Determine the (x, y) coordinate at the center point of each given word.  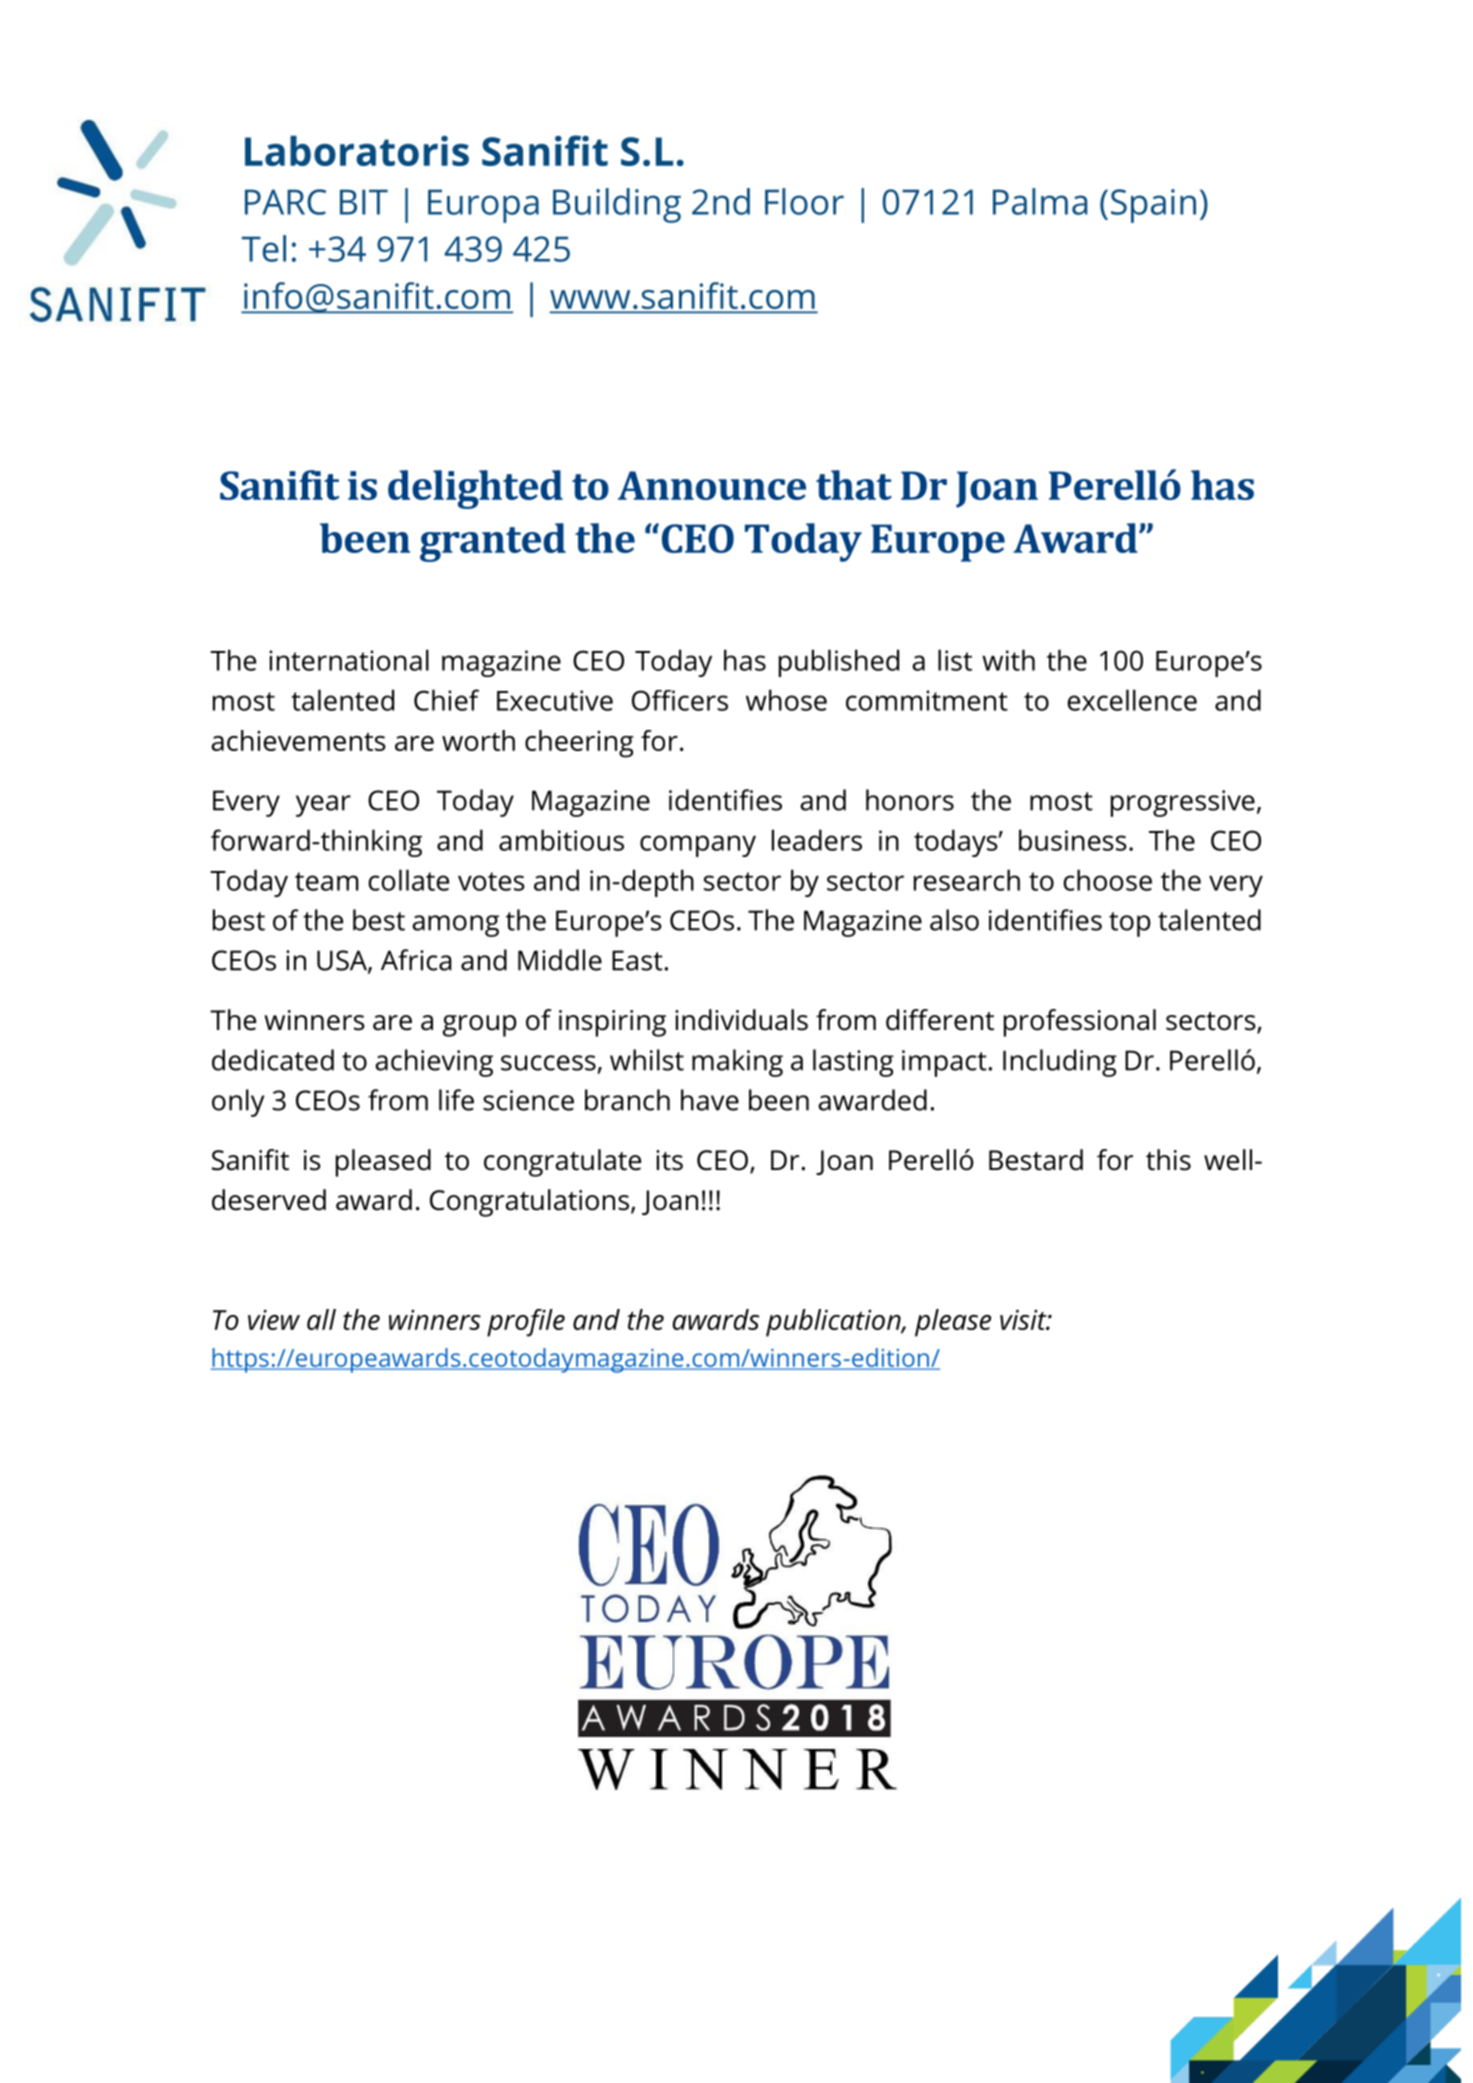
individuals (741, 1020)
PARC (285, 202)
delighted (475, 489)
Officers (680, 700)
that (854, 485)
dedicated (273, 1060)
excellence (1132, 700)
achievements (298, 740)
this (1168, 1160)
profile (526, 1323)
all (321, 1319)
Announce (712, 485)
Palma (1040, 201)
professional (1080, 1023)
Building (617, 205)
